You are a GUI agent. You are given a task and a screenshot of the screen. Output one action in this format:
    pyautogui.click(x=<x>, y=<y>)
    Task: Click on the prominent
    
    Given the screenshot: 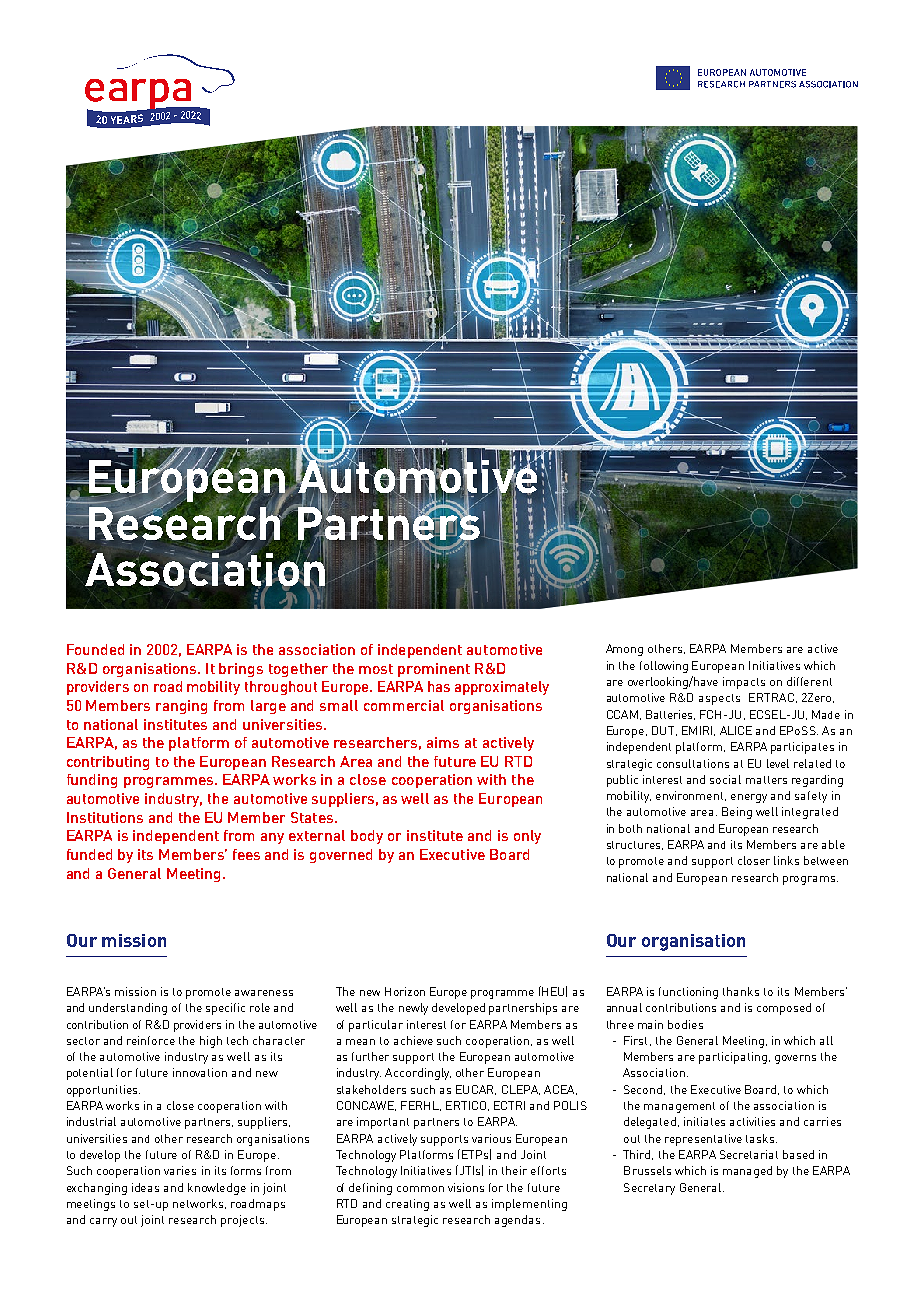 What is the action you would take?
    pyautogui.click(x=434, y=670)
